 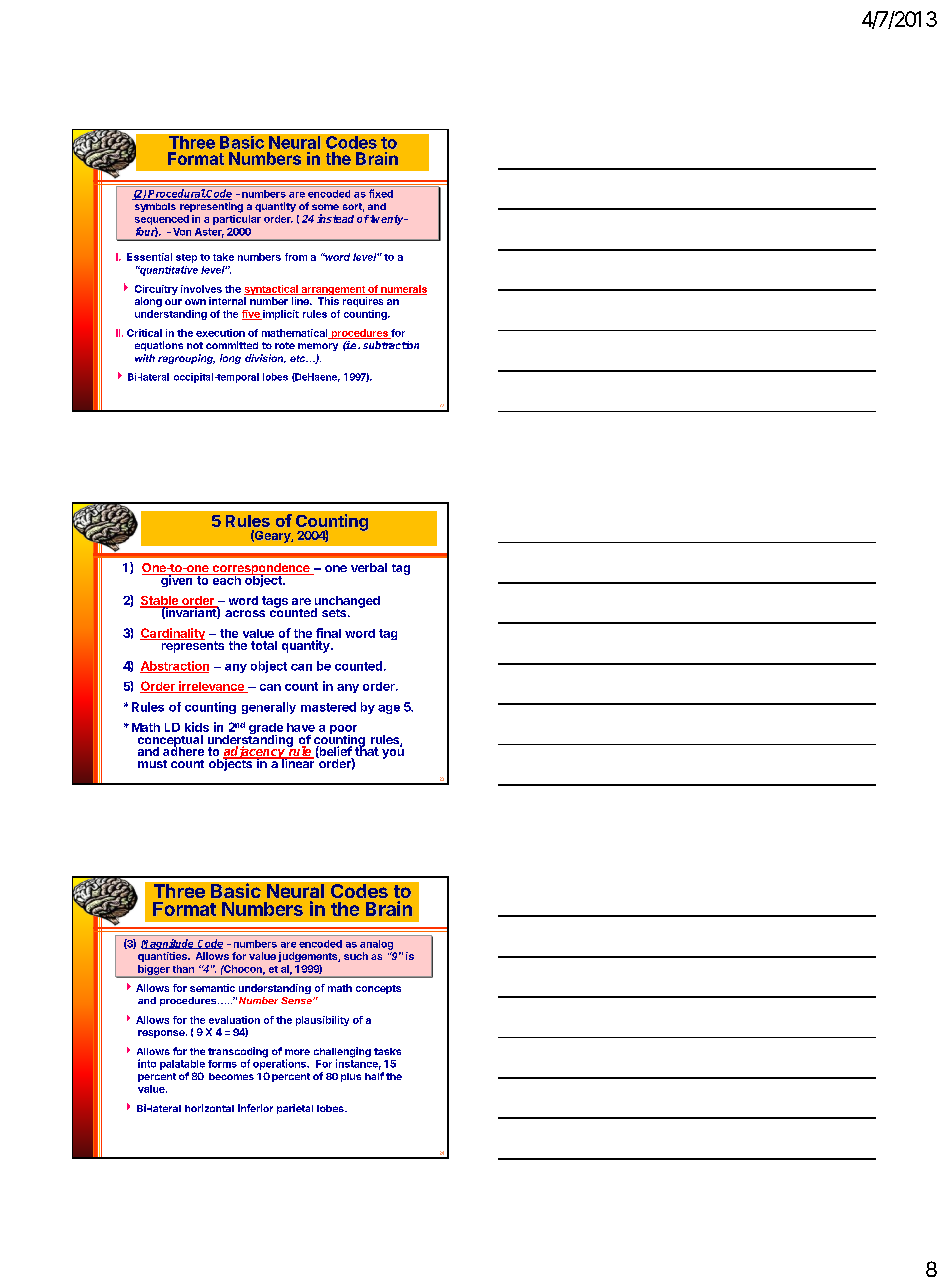 I want to click on than, so click(x=183, y=969).
